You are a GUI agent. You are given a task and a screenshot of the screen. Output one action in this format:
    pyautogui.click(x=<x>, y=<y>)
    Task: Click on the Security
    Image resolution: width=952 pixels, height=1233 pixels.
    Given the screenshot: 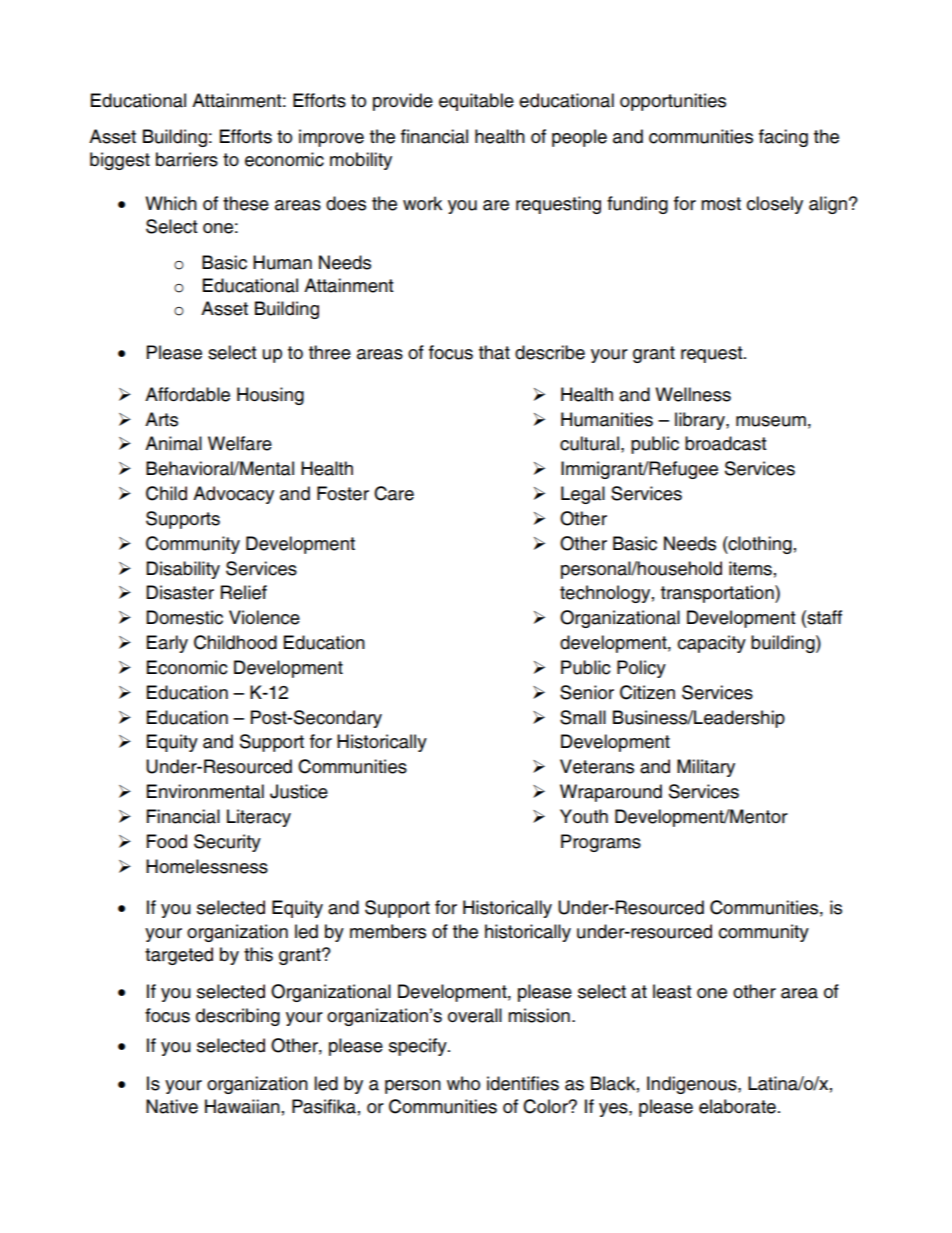 What is the action you would take?
    pyautogui.click(x=227, y=843)
